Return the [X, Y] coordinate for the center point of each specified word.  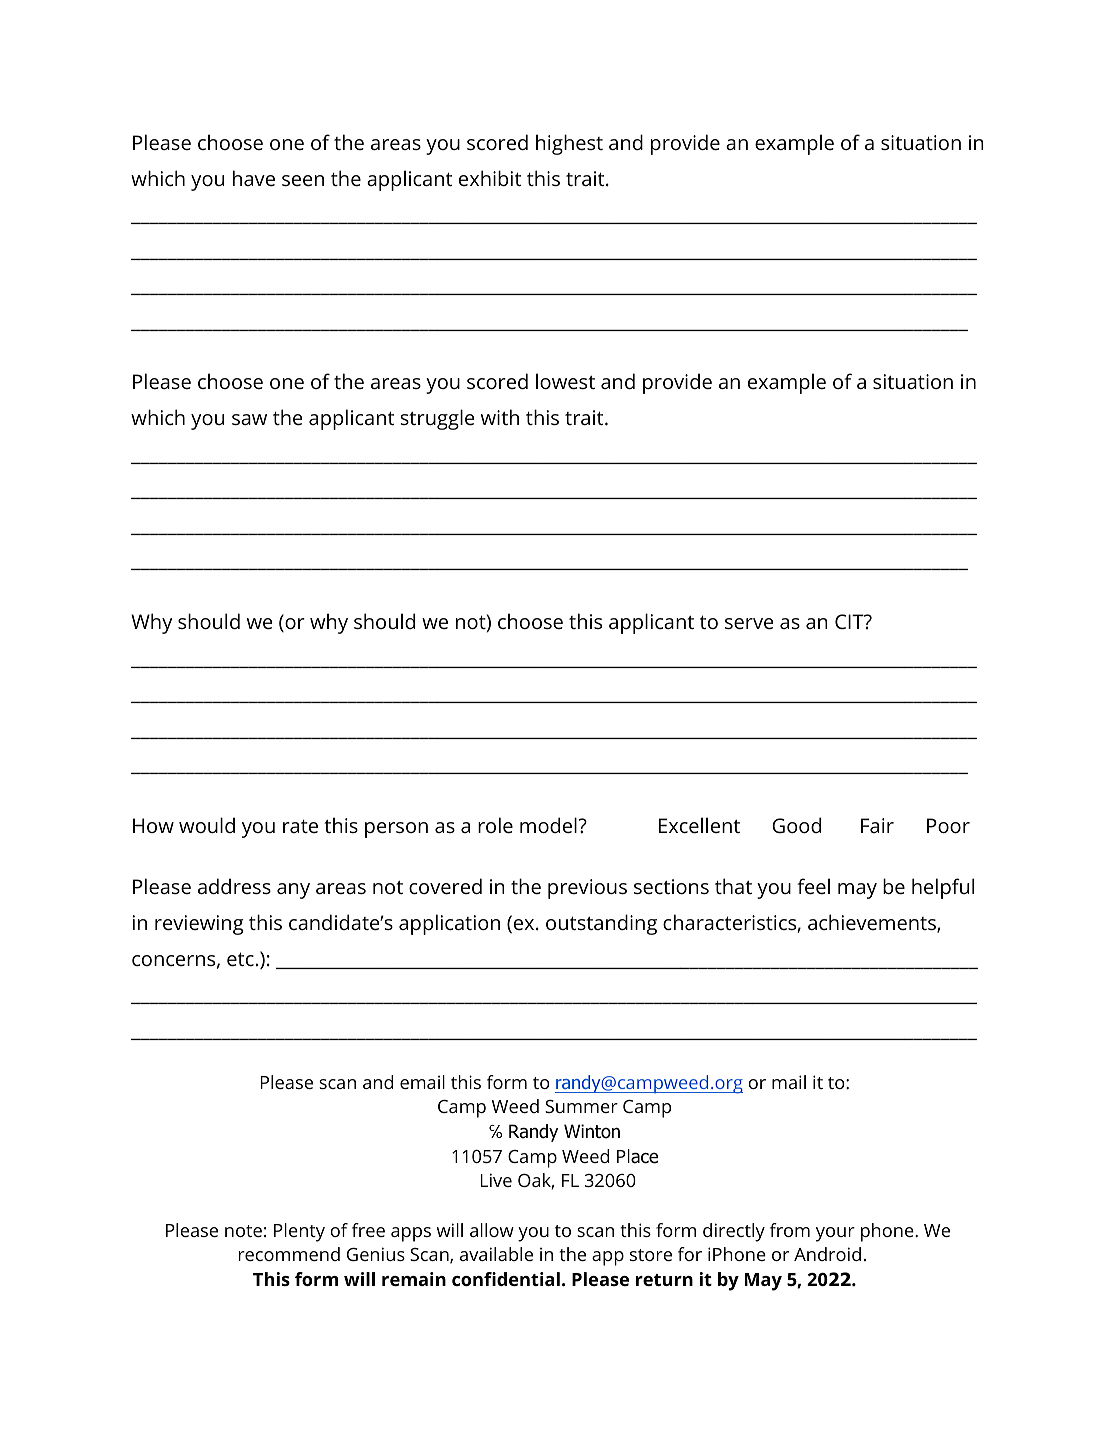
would [207, 825]
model [549, 825]
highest [569, 144]
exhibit [490, 178]
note [243, 1231]
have [254, 178]
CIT [850, 621]
